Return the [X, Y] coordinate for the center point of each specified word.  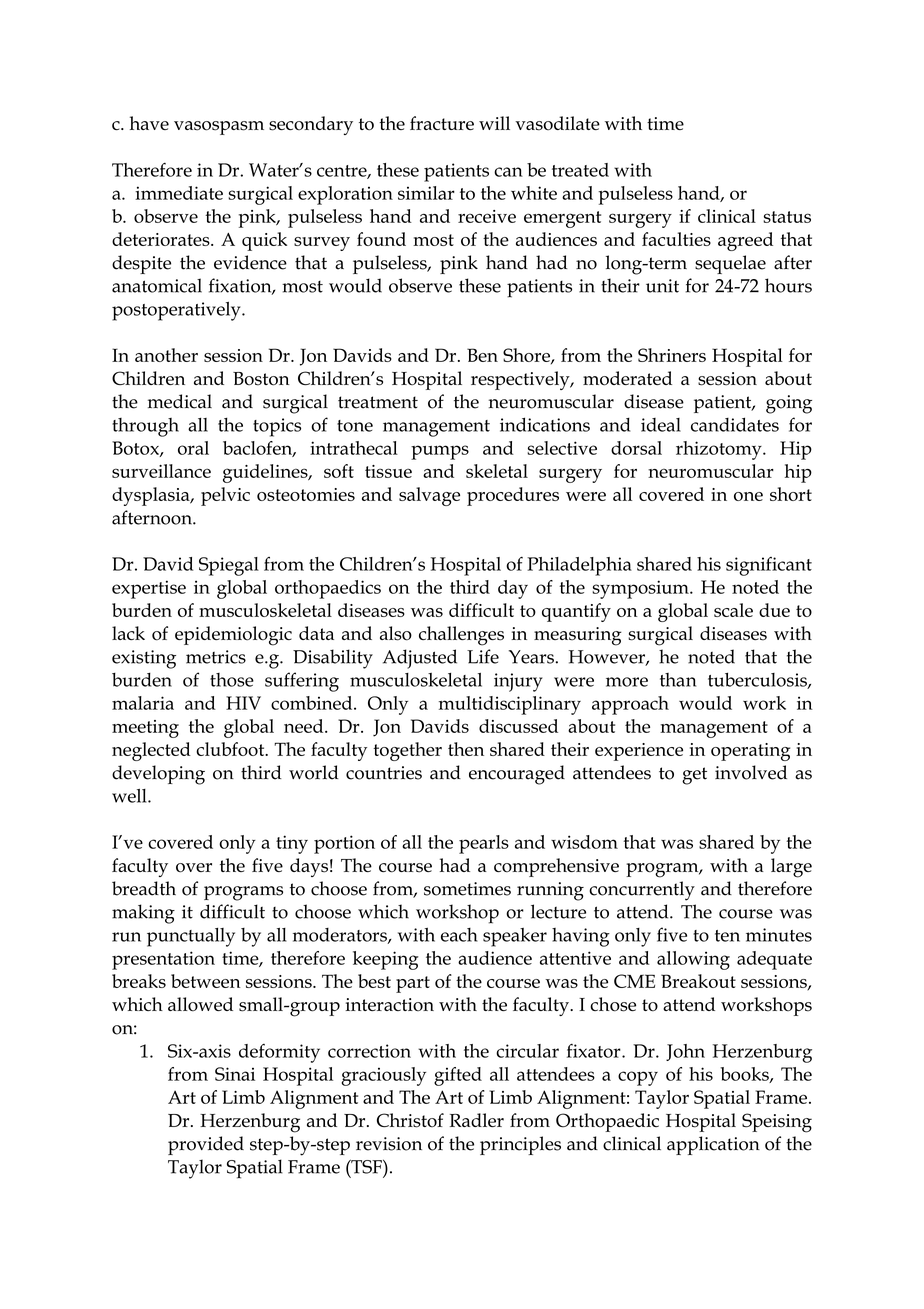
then [466, 749]
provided [206, 1145]
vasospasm [219, 128]
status [787, 217]
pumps [440, 452]
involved [751, 772]
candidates [735, 424]
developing [158, 775]
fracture [442, 123]
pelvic [225, 496]
